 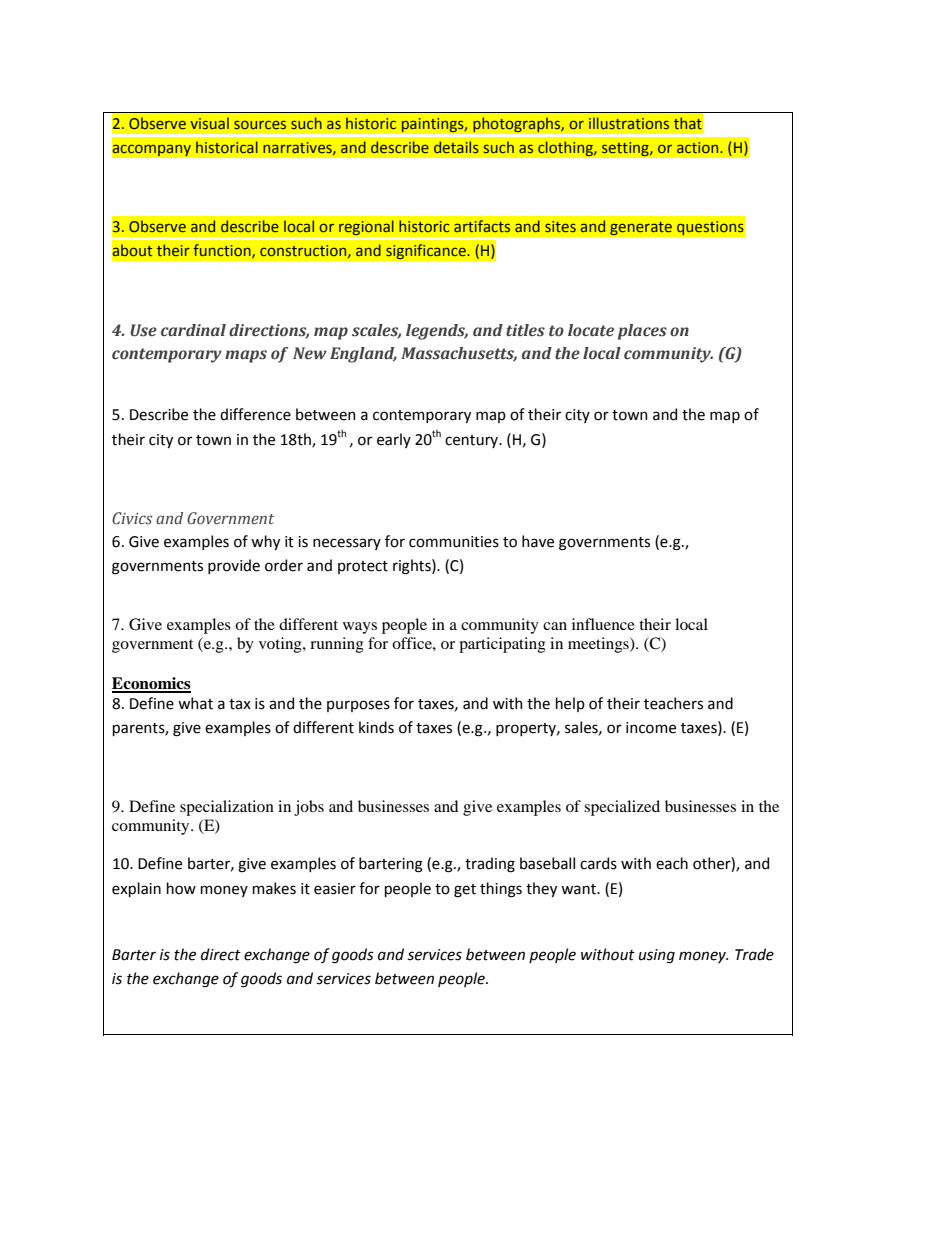 I want to click on details, so click(x=456, y=147).
